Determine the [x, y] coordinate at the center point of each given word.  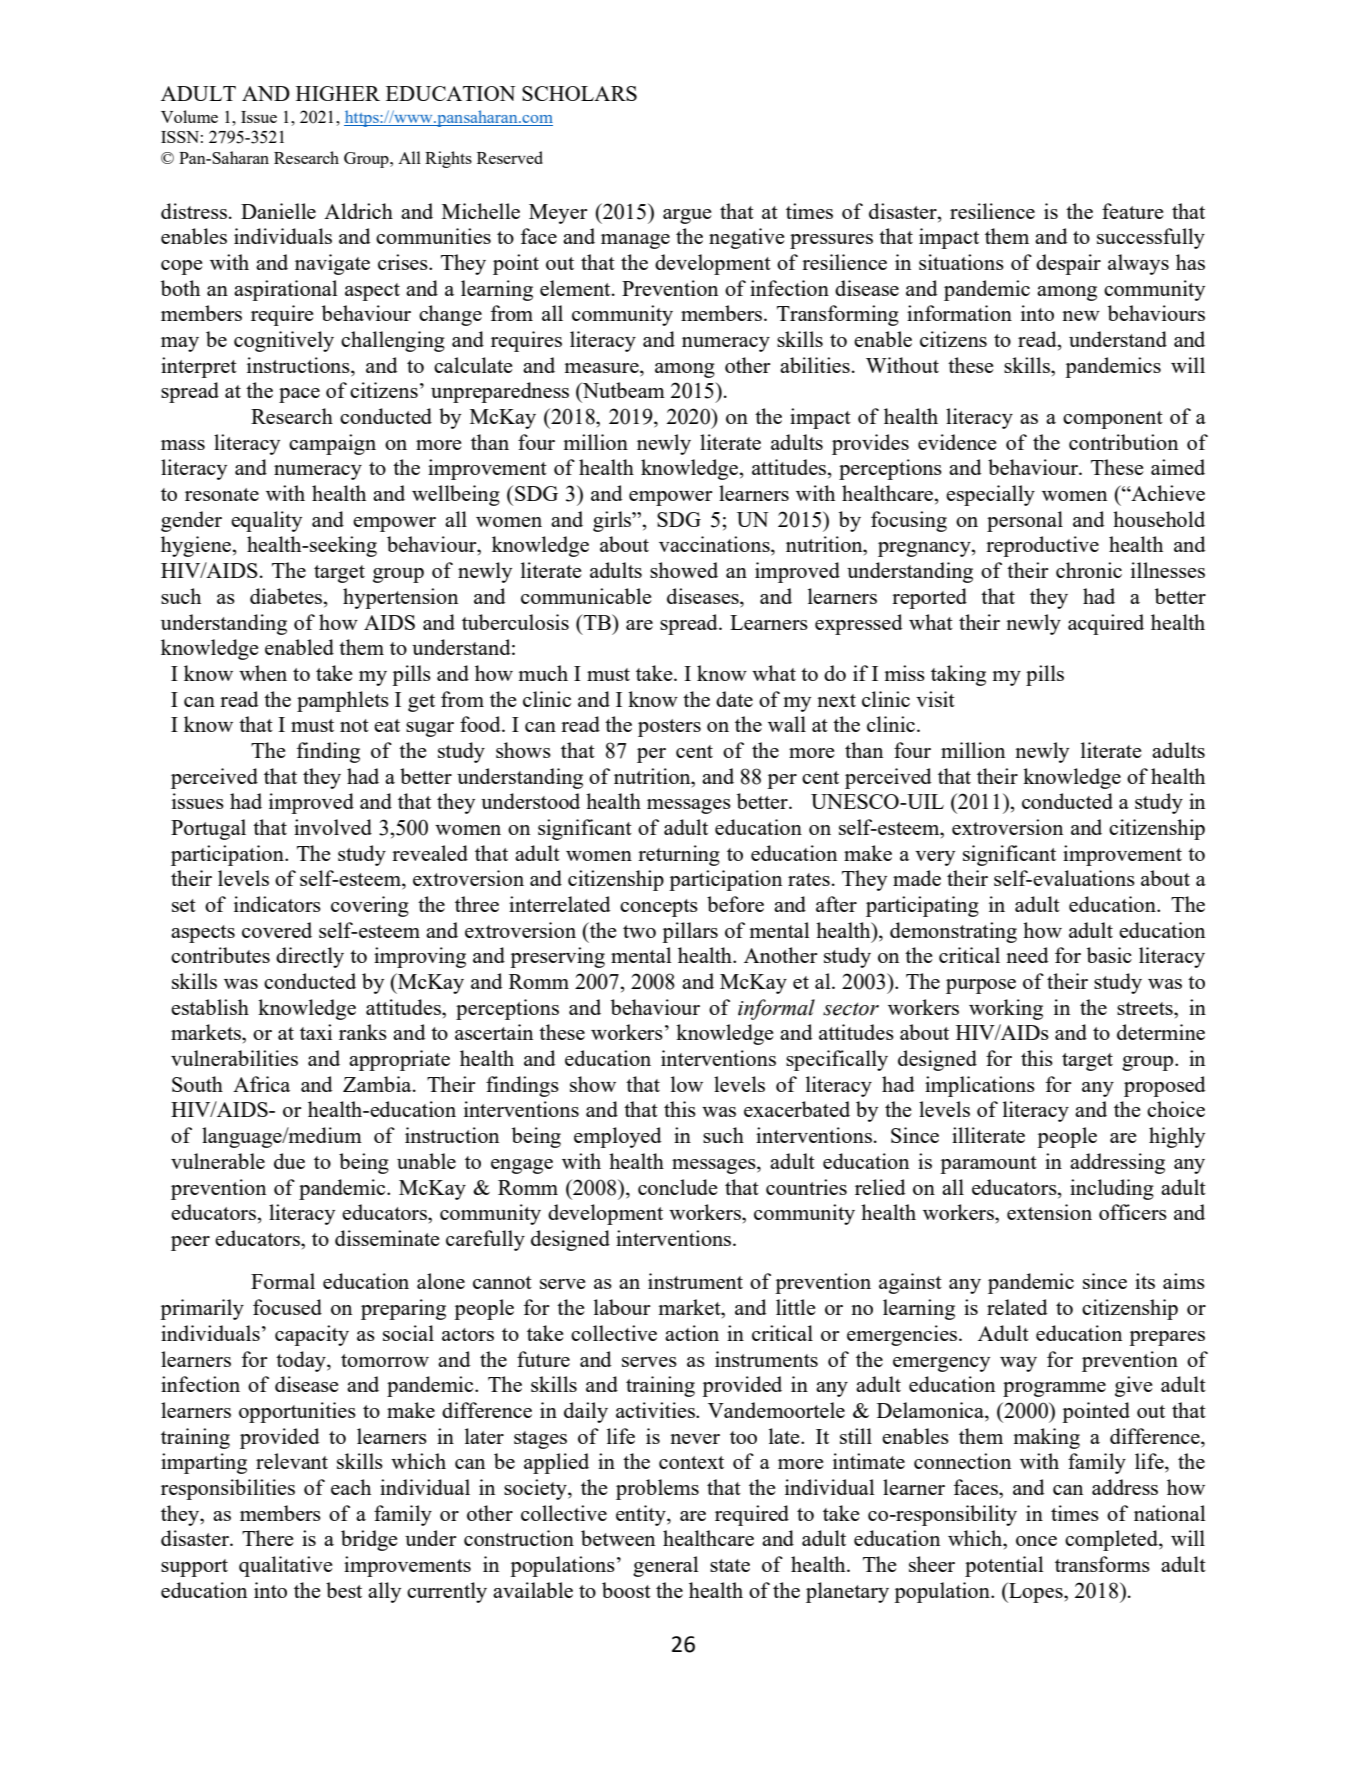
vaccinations [715, 544]
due [289, 1161]
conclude [678, 1187]
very [935, 858]
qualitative [286, 1566]
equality [266, 521]
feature [1133, 211]
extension [1049, 1212]
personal [1025, 521]
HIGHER [338, 93]
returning [679, 855]
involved [333, 827]
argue [687, 216]
